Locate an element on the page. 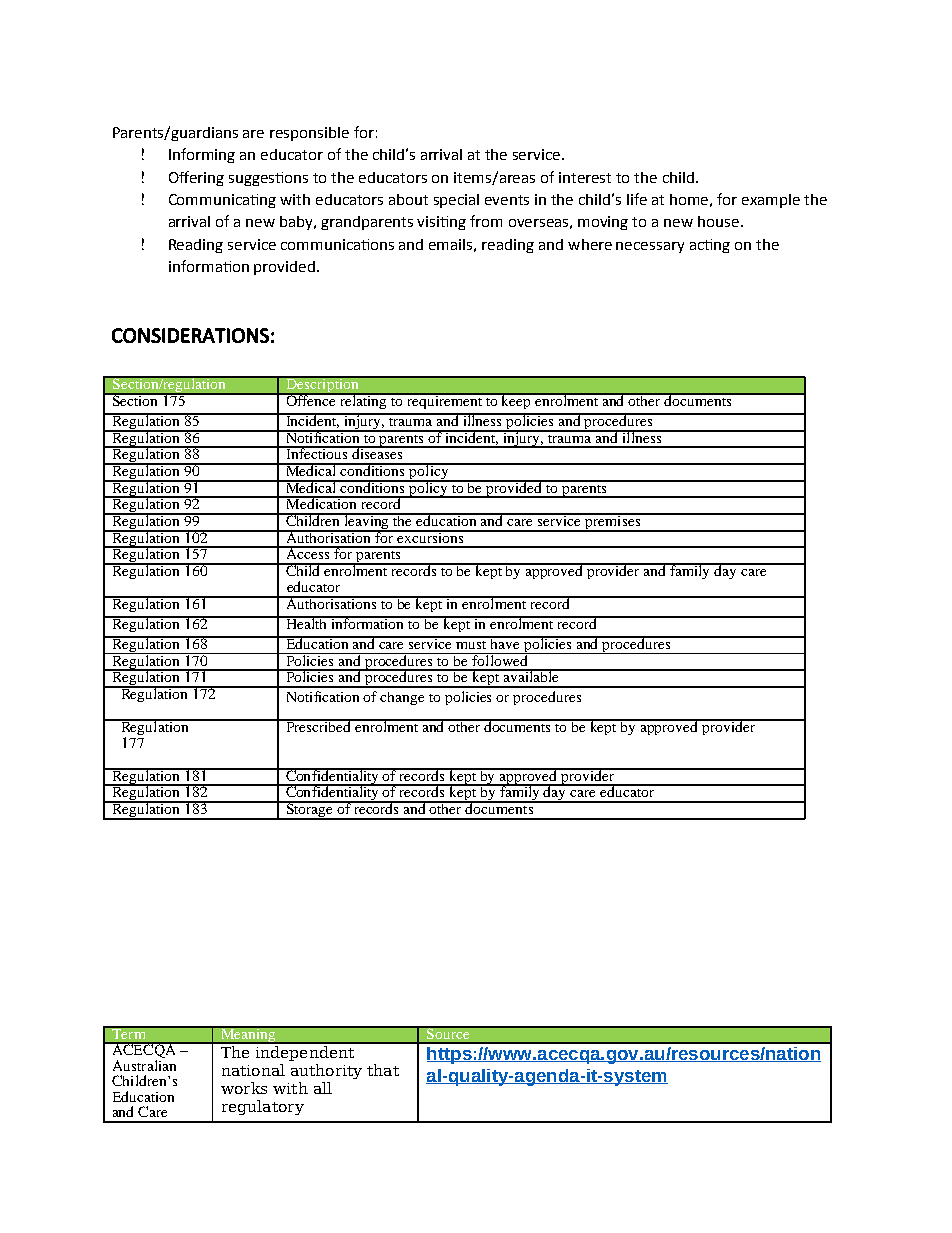 This document has height=1233, width=952. life is located at coordinates (637, 199).
